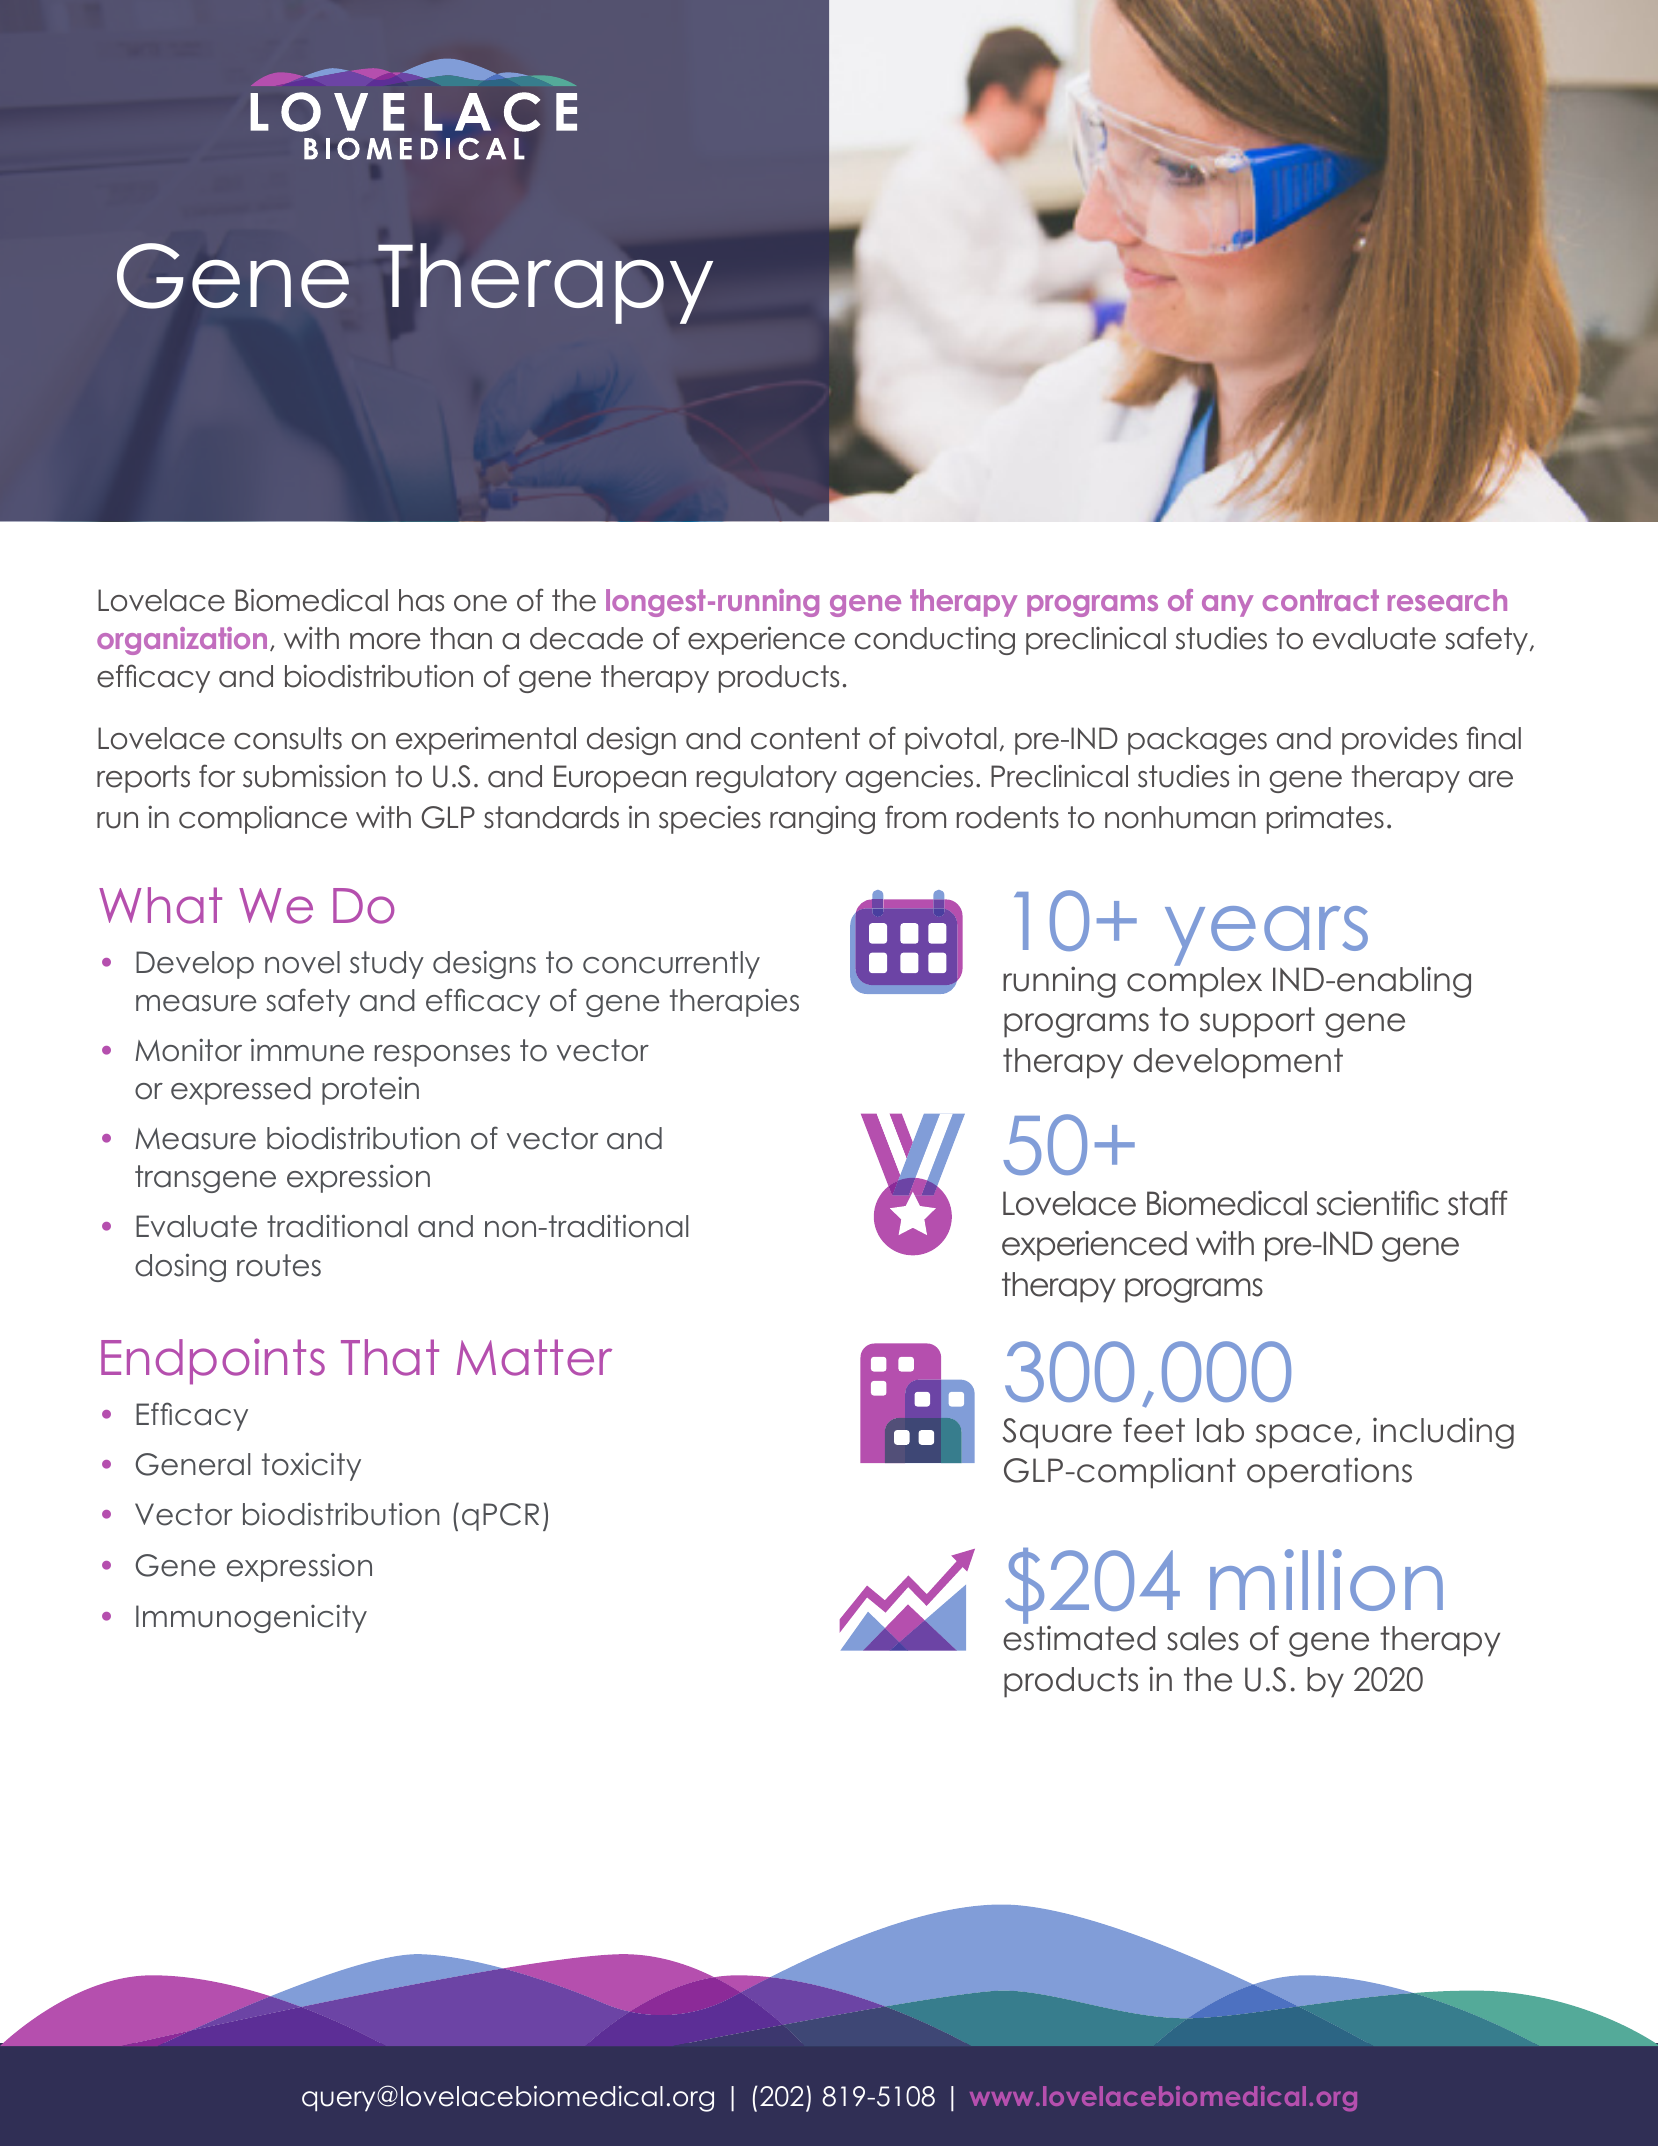  What do you see at coordinates (534, 1357) in the screenshot?
I see `Matter` at bounding box center [534, 1357].
